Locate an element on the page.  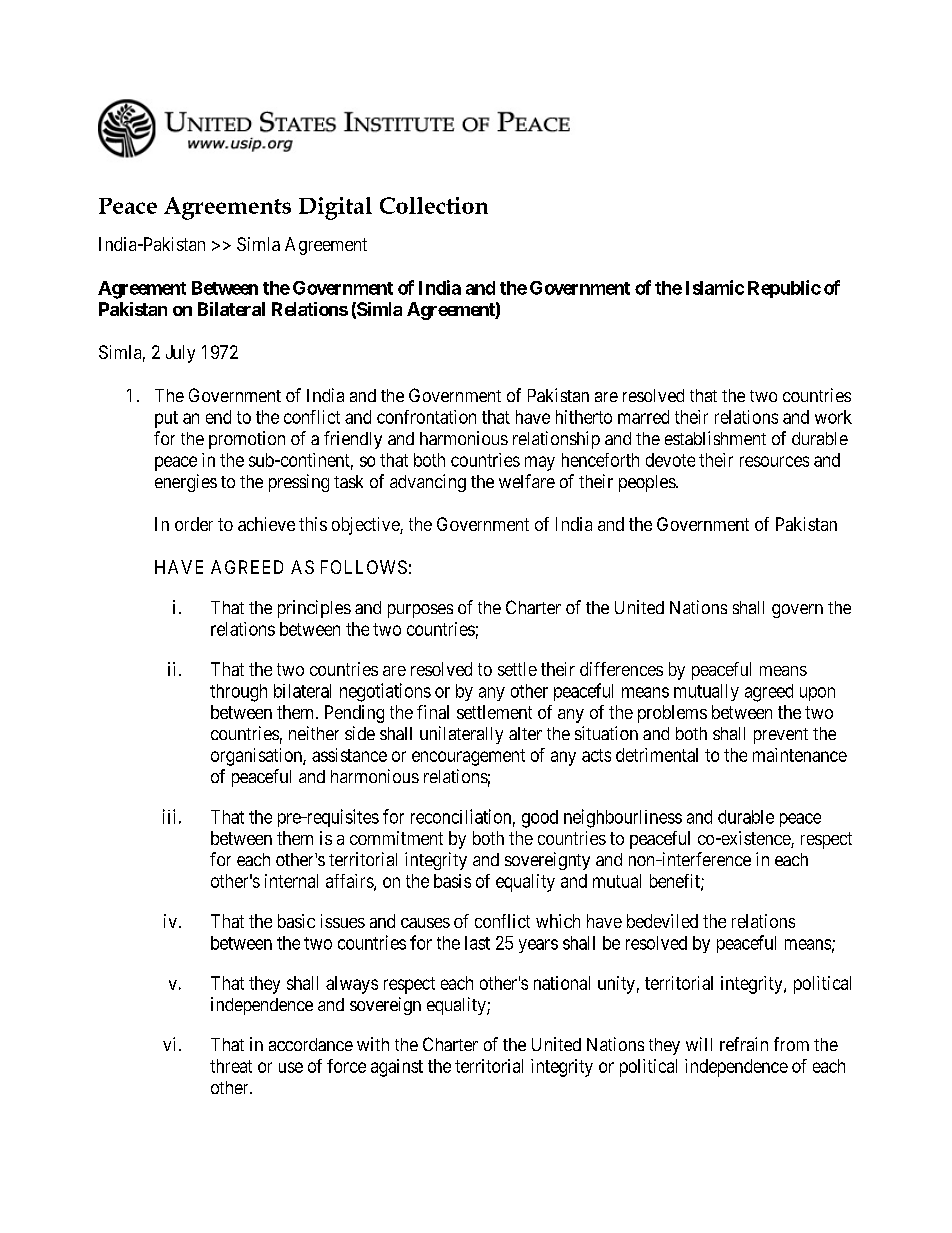
Republic is located at coordinates (784, 289).
